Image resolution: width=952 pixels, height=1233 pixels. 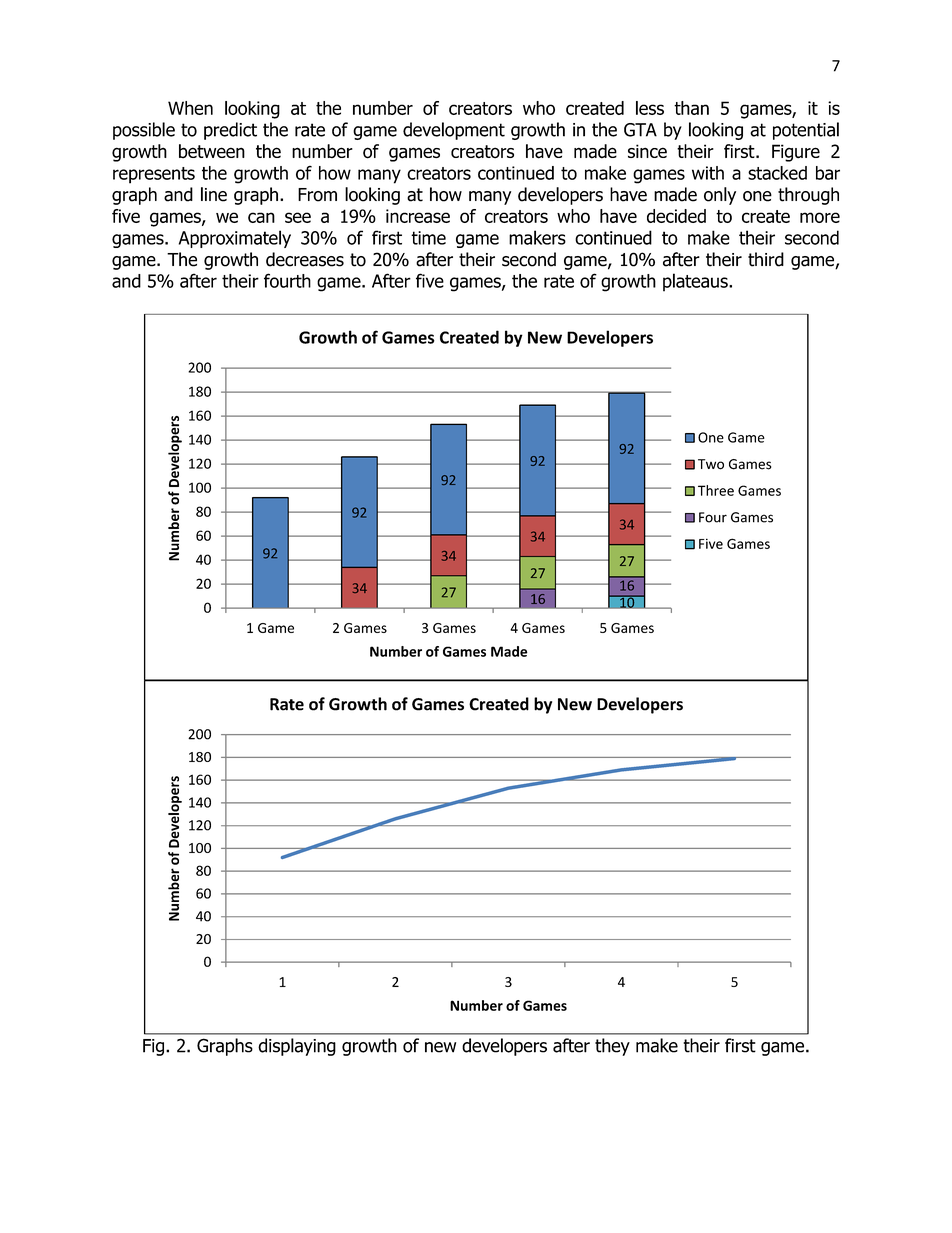 What do you see at coordinates (428, 238) in the screenshot?
I see `time` at bounding box center [428, 238].
